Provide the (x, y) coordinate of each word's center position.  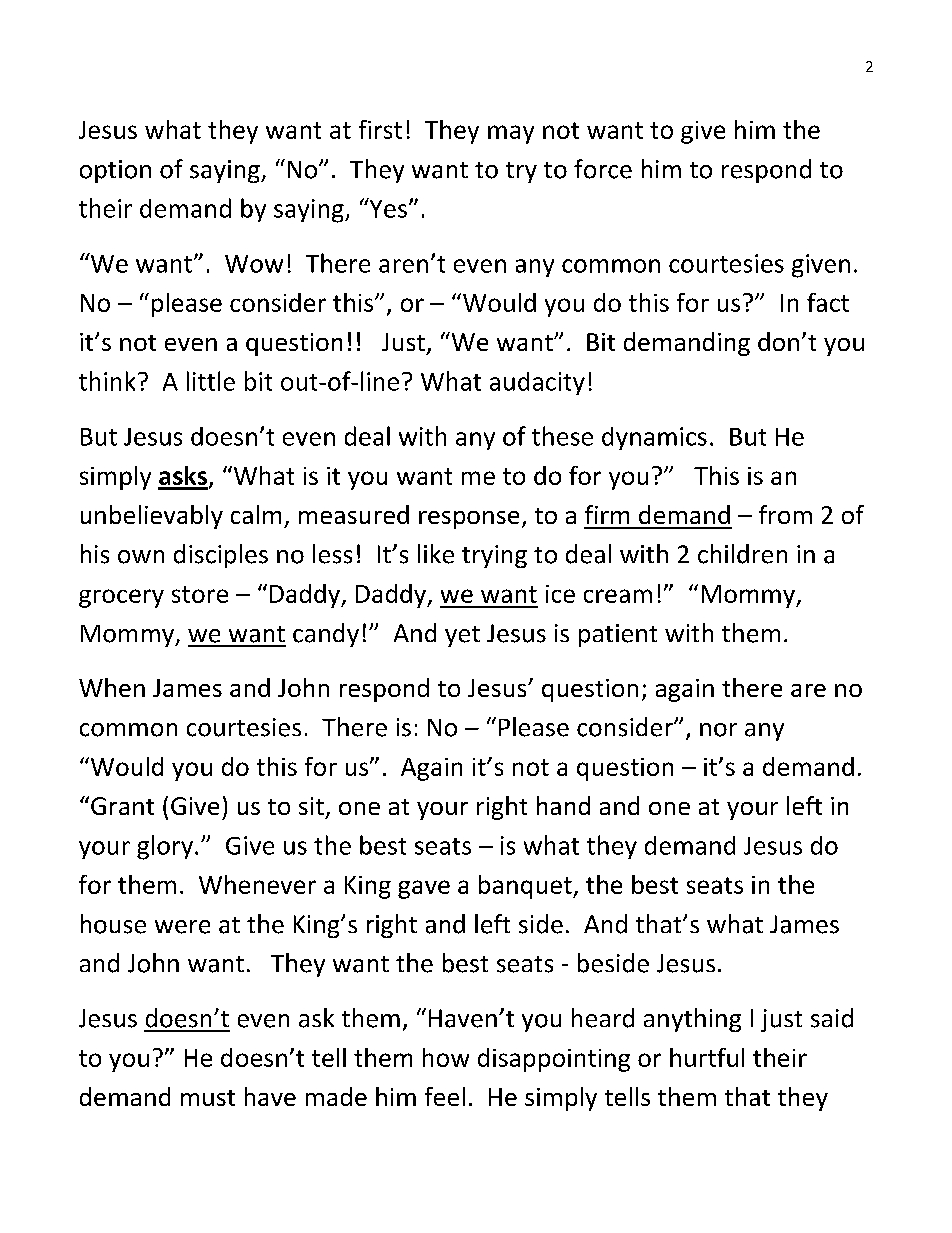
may (511, 134)
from (785, 514)
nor (718, 730)
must (208, 1098)
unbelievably (152, 517)
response (469, 520)
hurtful (707, 1057)
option (115, 171)
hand (563, 805)
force (603, 169)
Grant (122, 806)
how (446, 1057)
